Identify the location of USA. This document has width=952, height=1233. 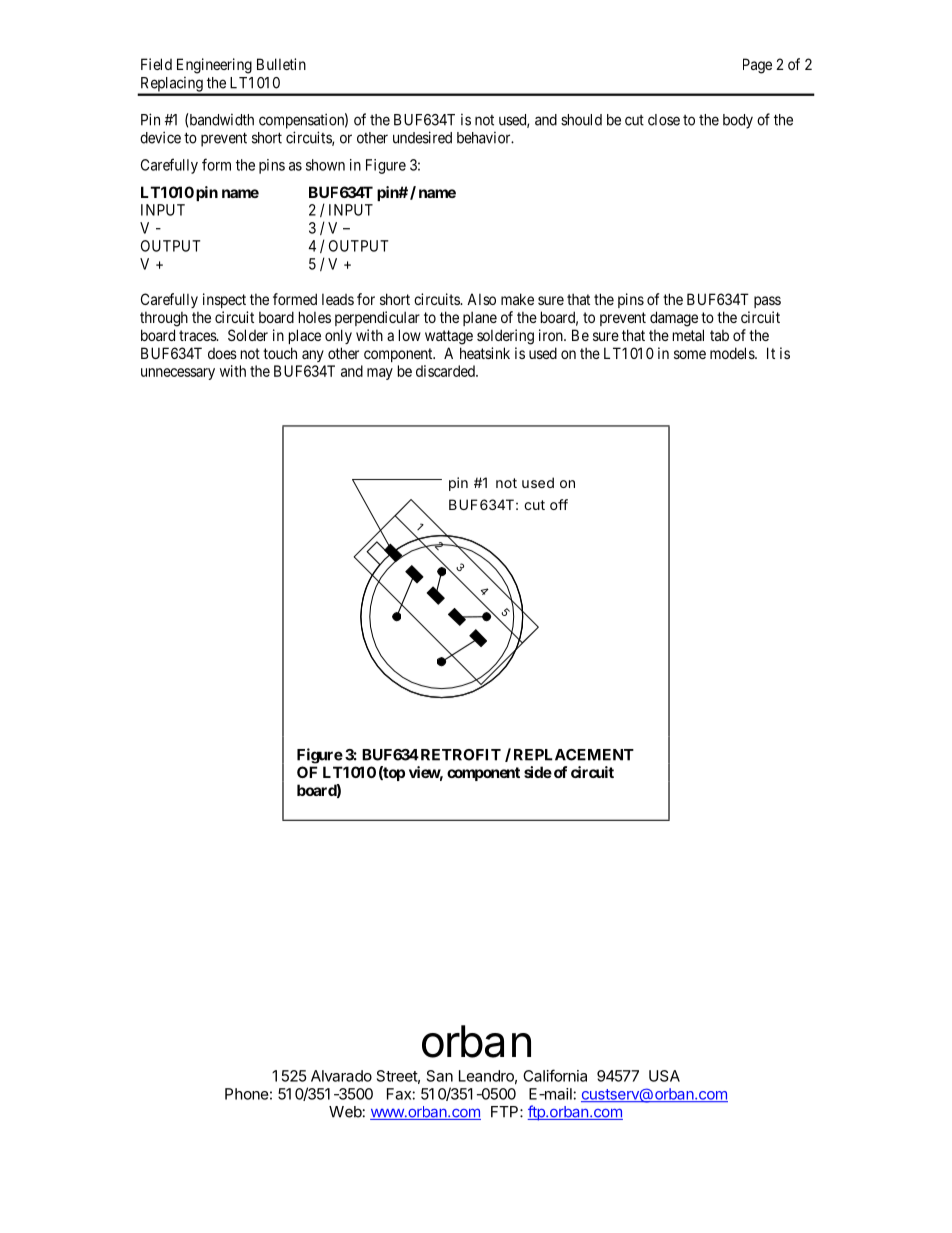
(664, 1076).
